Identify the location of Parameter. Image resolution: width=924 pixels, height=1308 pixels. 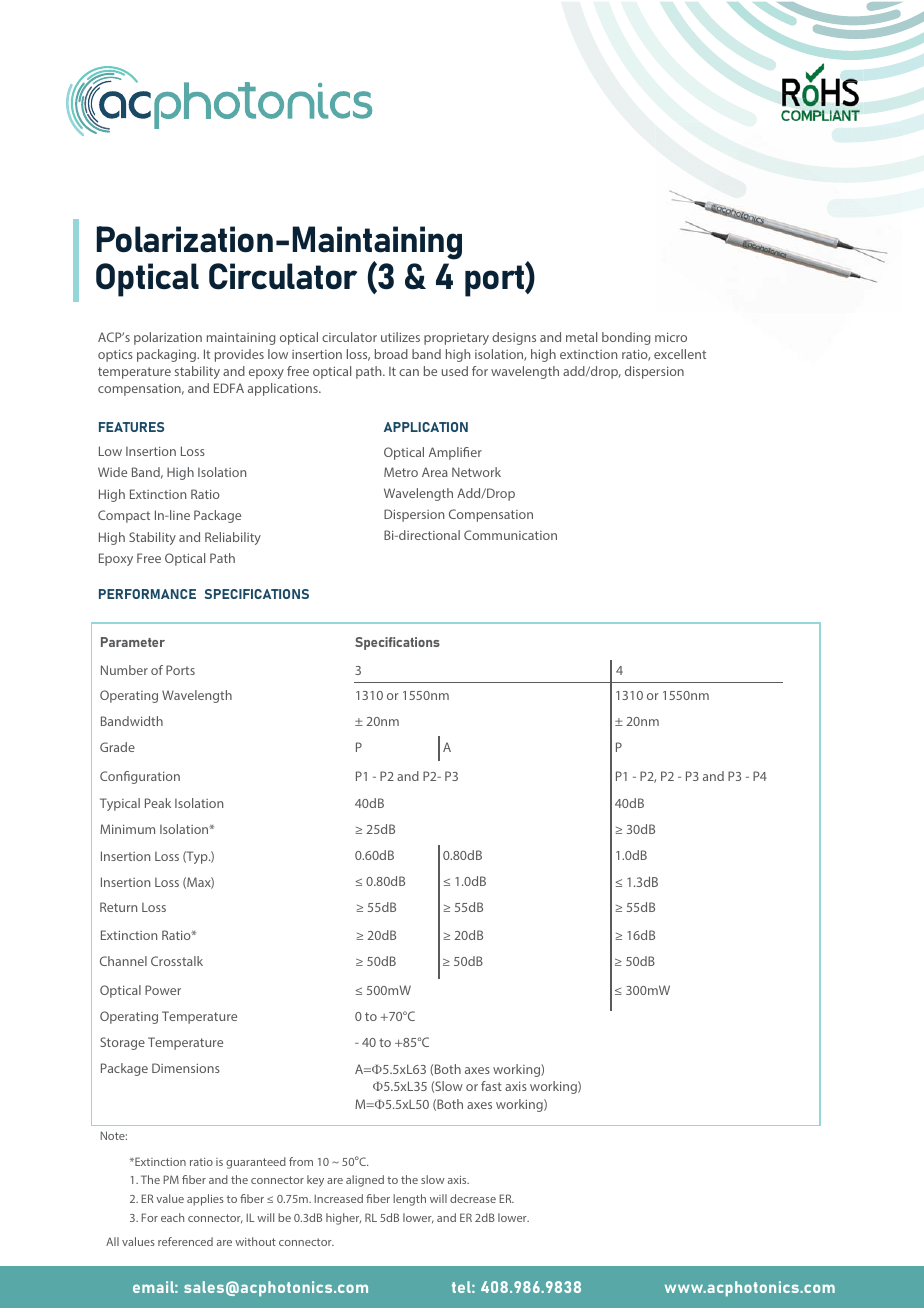
(133, 642).
